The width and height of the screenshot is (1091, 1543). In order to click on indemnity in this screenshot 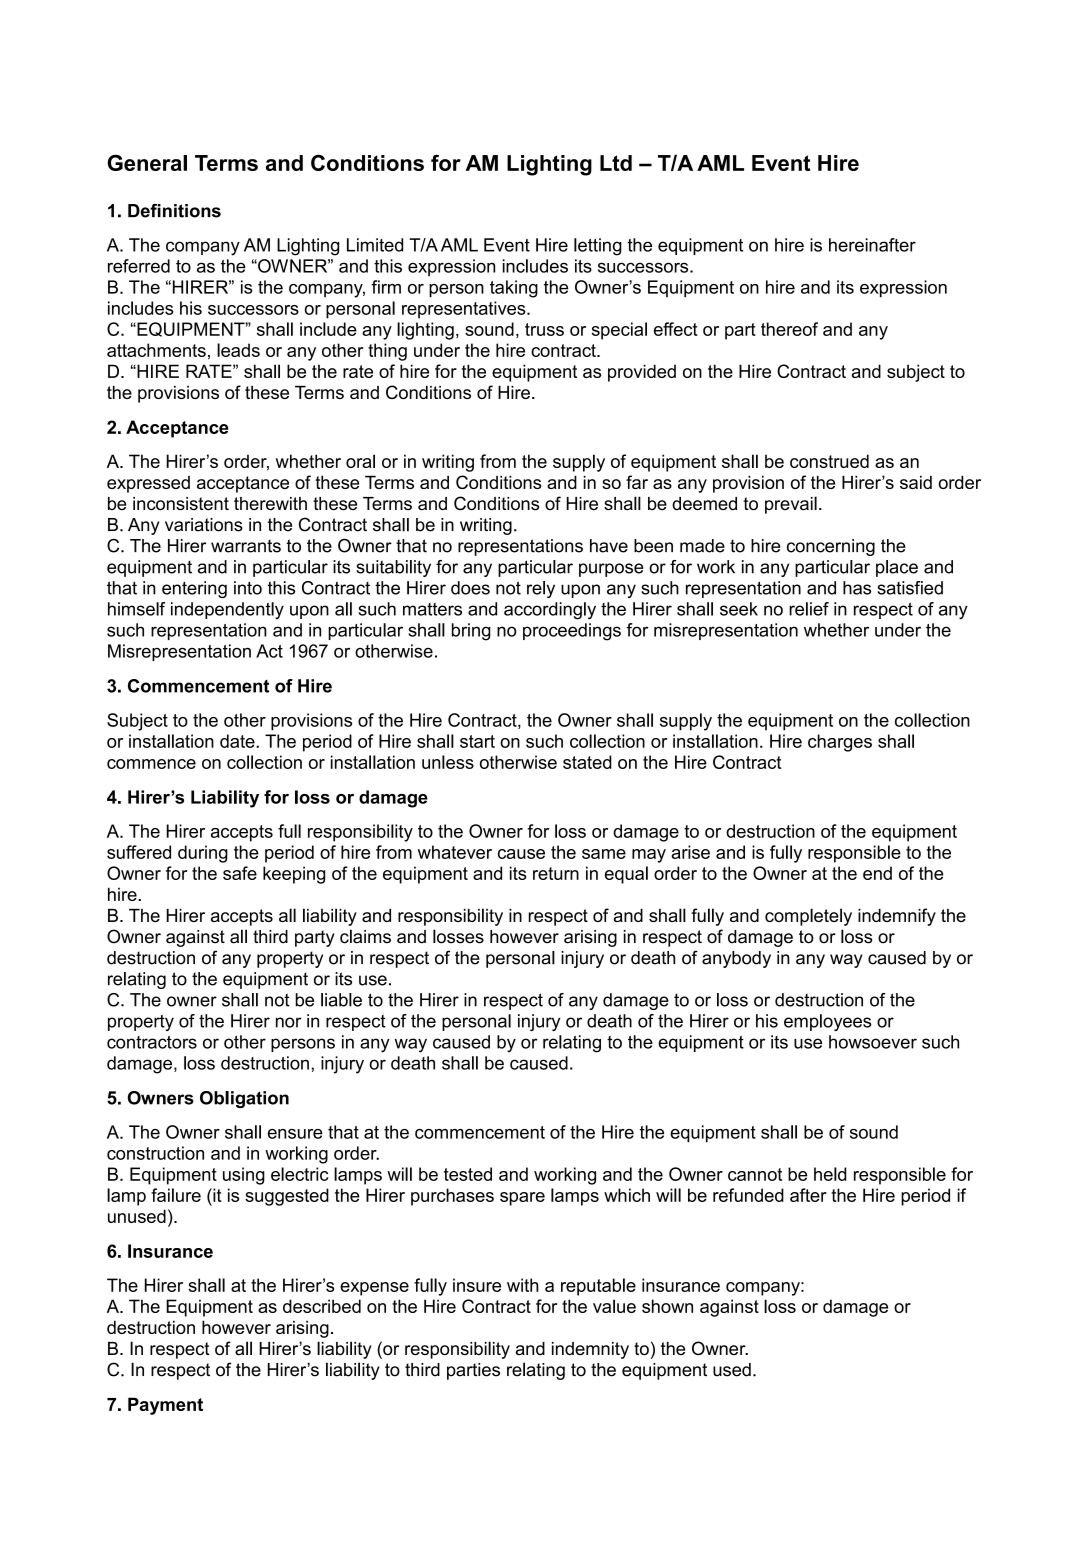, I will do `click(590, 1350)`.
